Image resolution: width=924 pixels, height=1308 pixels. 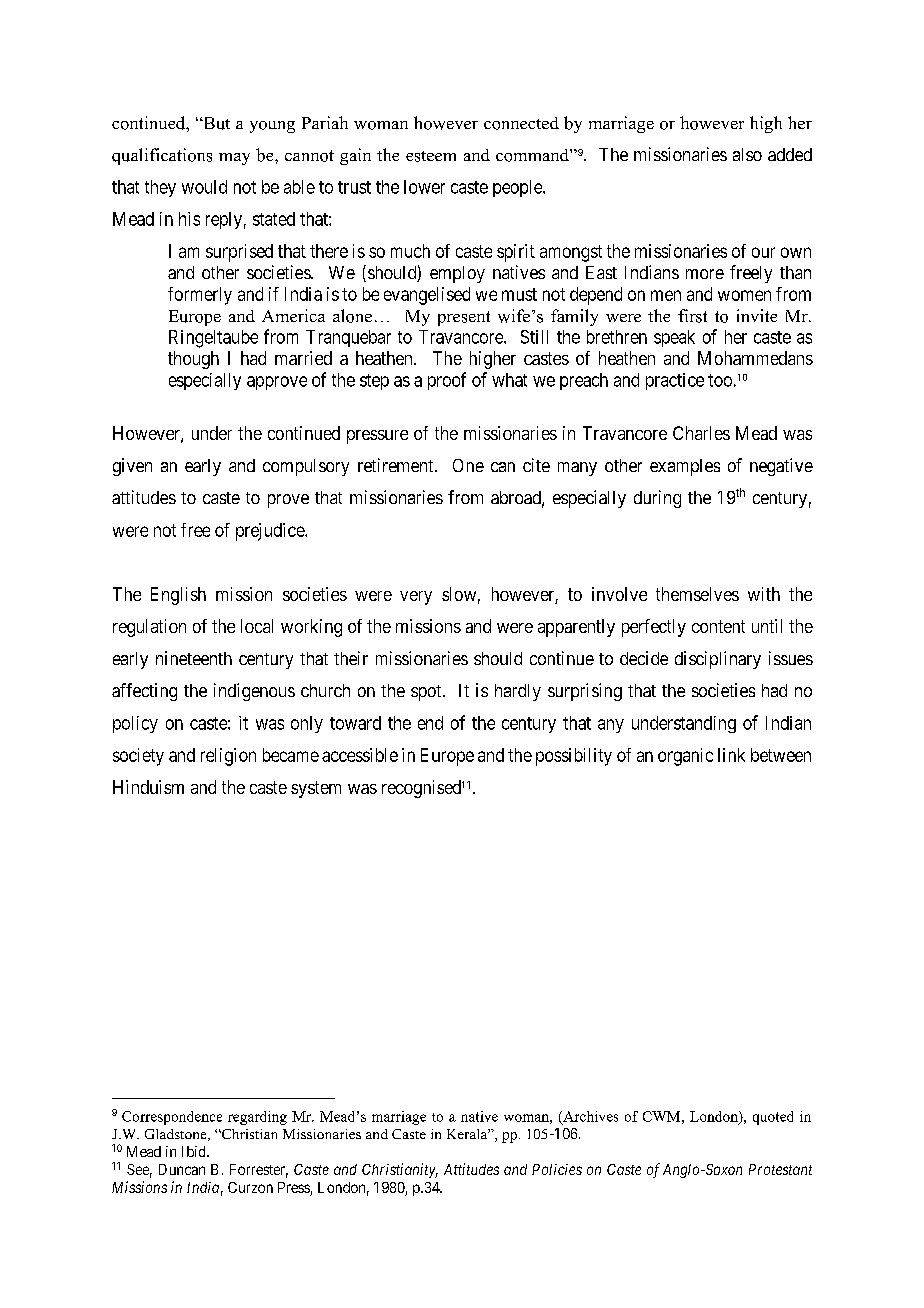 I want to click on Policies, so click(x=557, y=1169).
